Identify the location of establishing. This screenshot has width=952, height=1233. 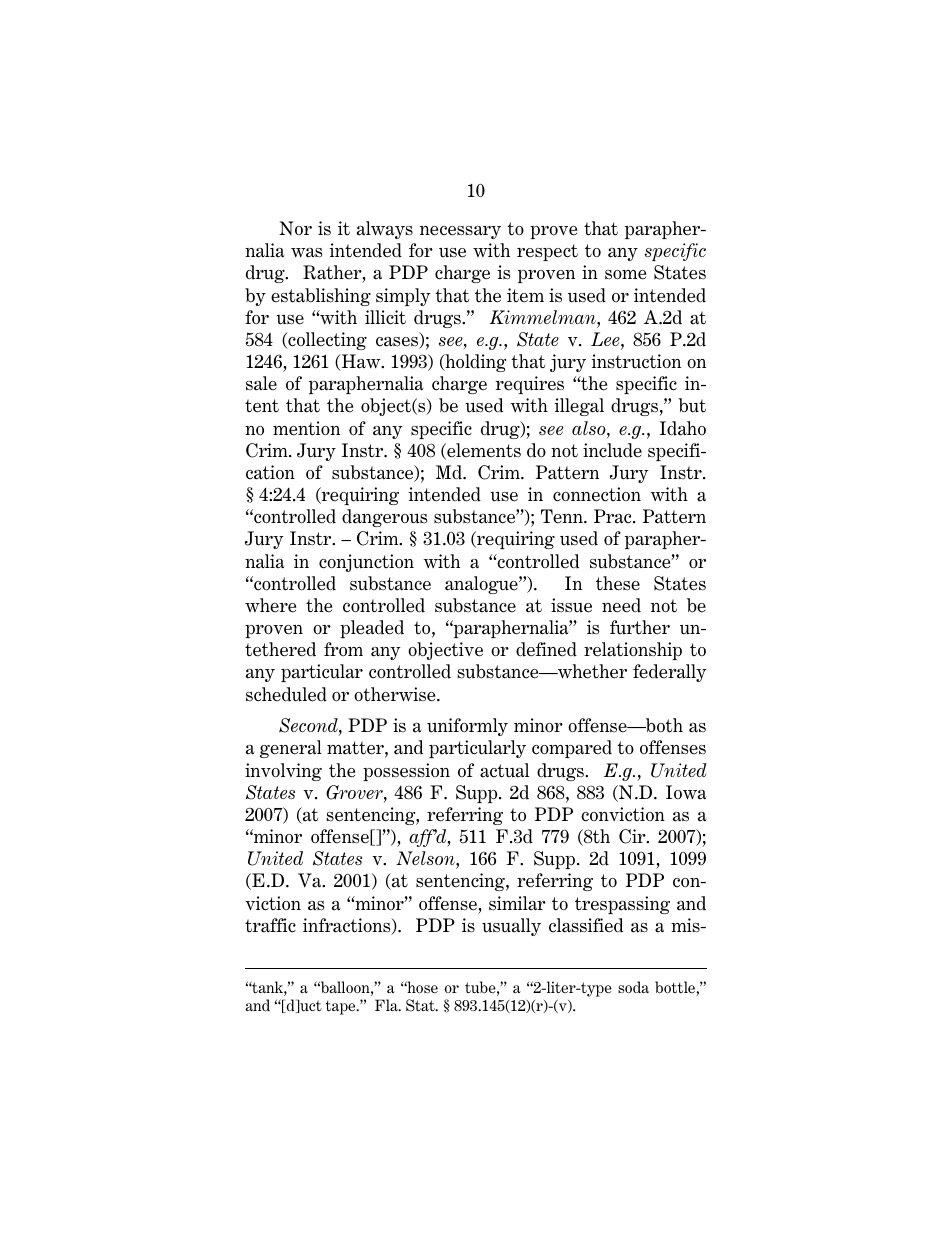
(321, 297).
